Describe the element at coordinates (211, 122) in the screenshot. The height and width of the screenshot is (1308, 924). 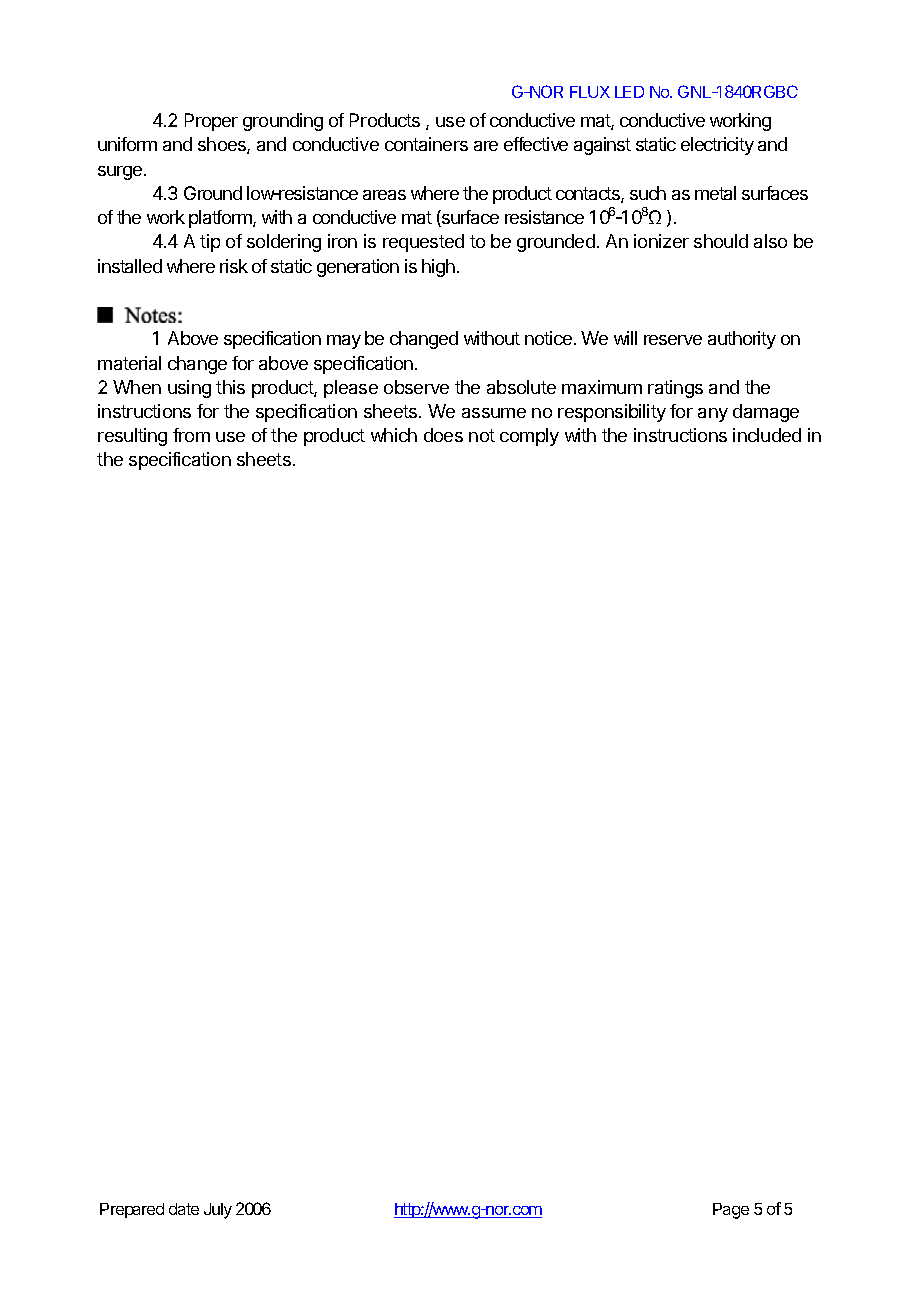
I see `Proper` at that location.
